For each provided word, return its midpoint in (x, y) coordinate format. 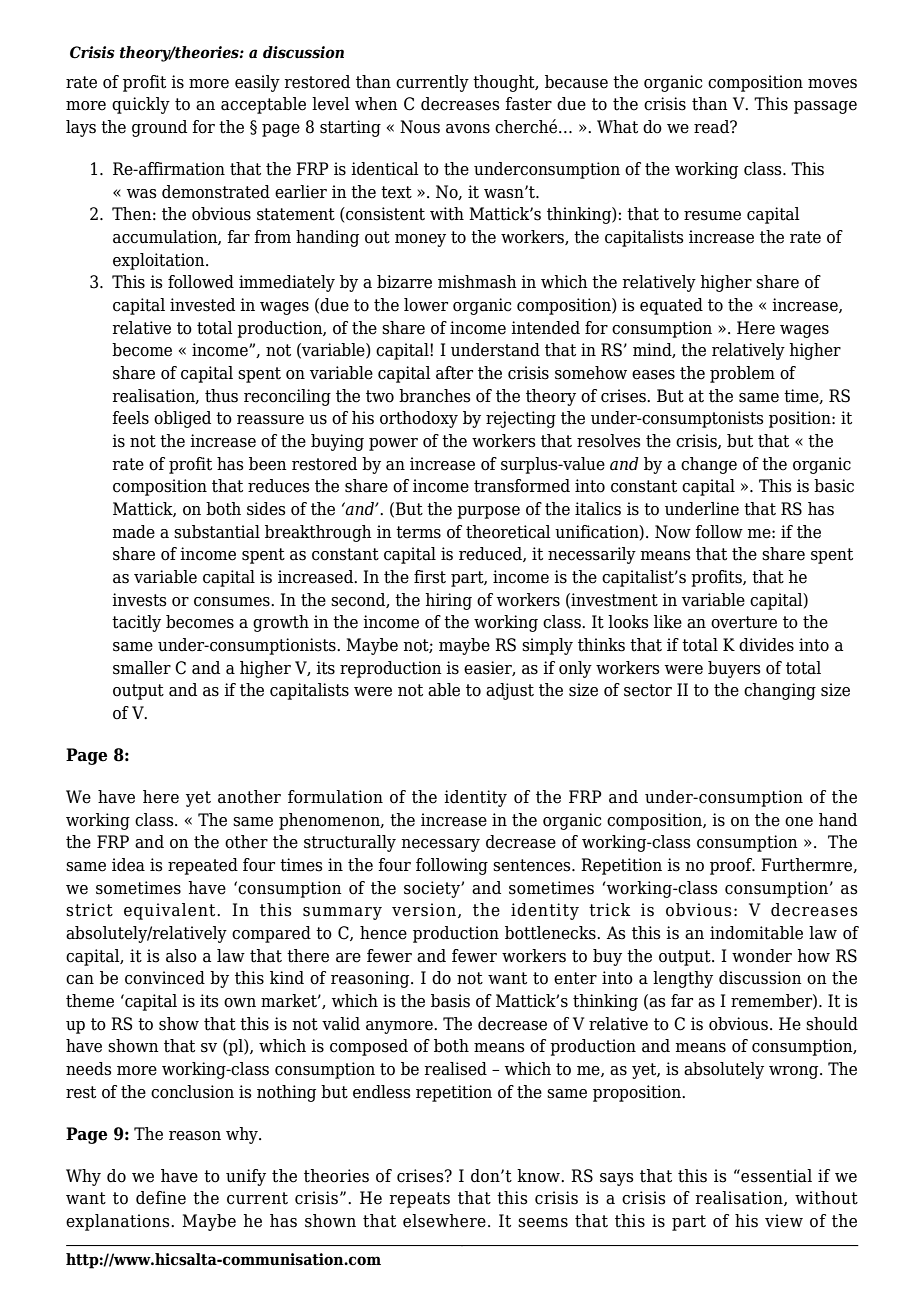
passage (825, 107)
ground (159, 128)
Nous (420, 127)
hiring (448, 601)
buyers (734, 669)
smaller (142, 668)
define (161, 1198)
